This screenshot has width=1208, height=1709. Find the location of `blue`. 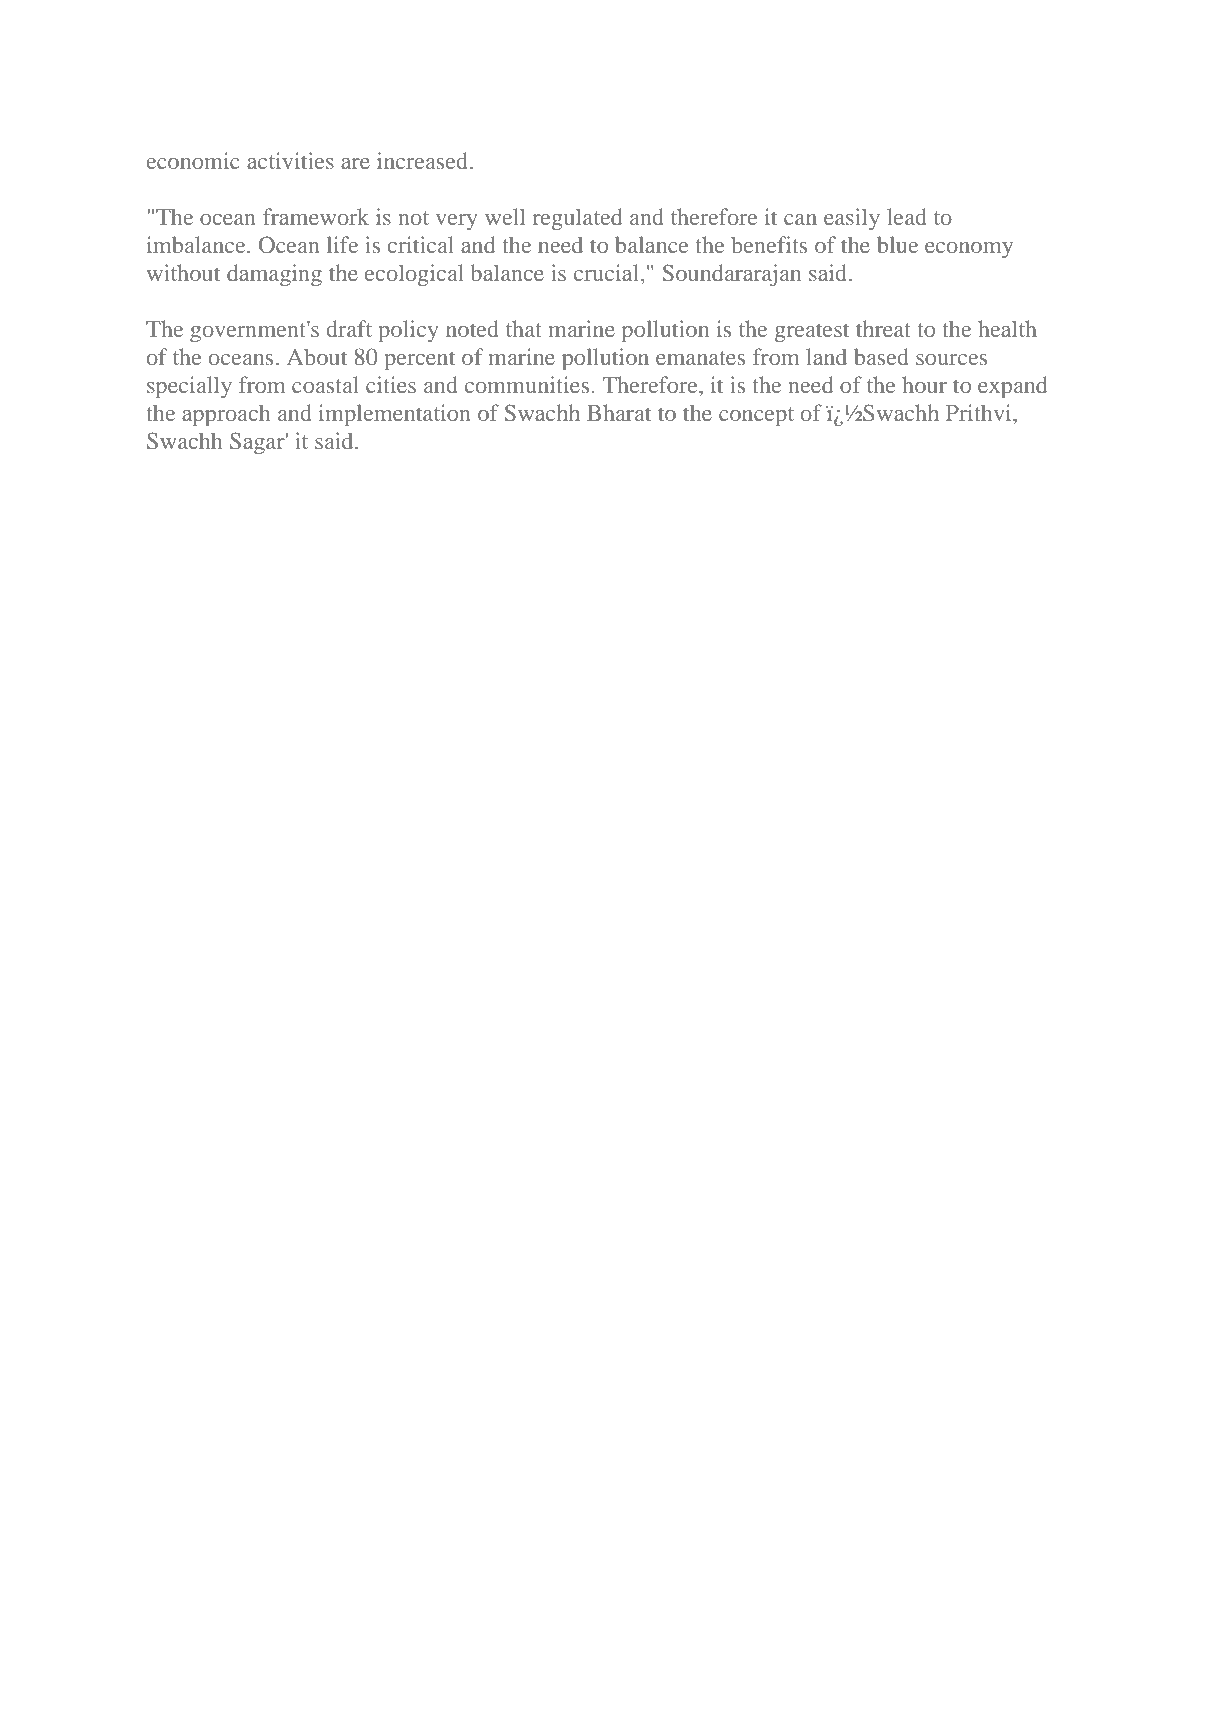

blue is located at coordinates (897, 244).
